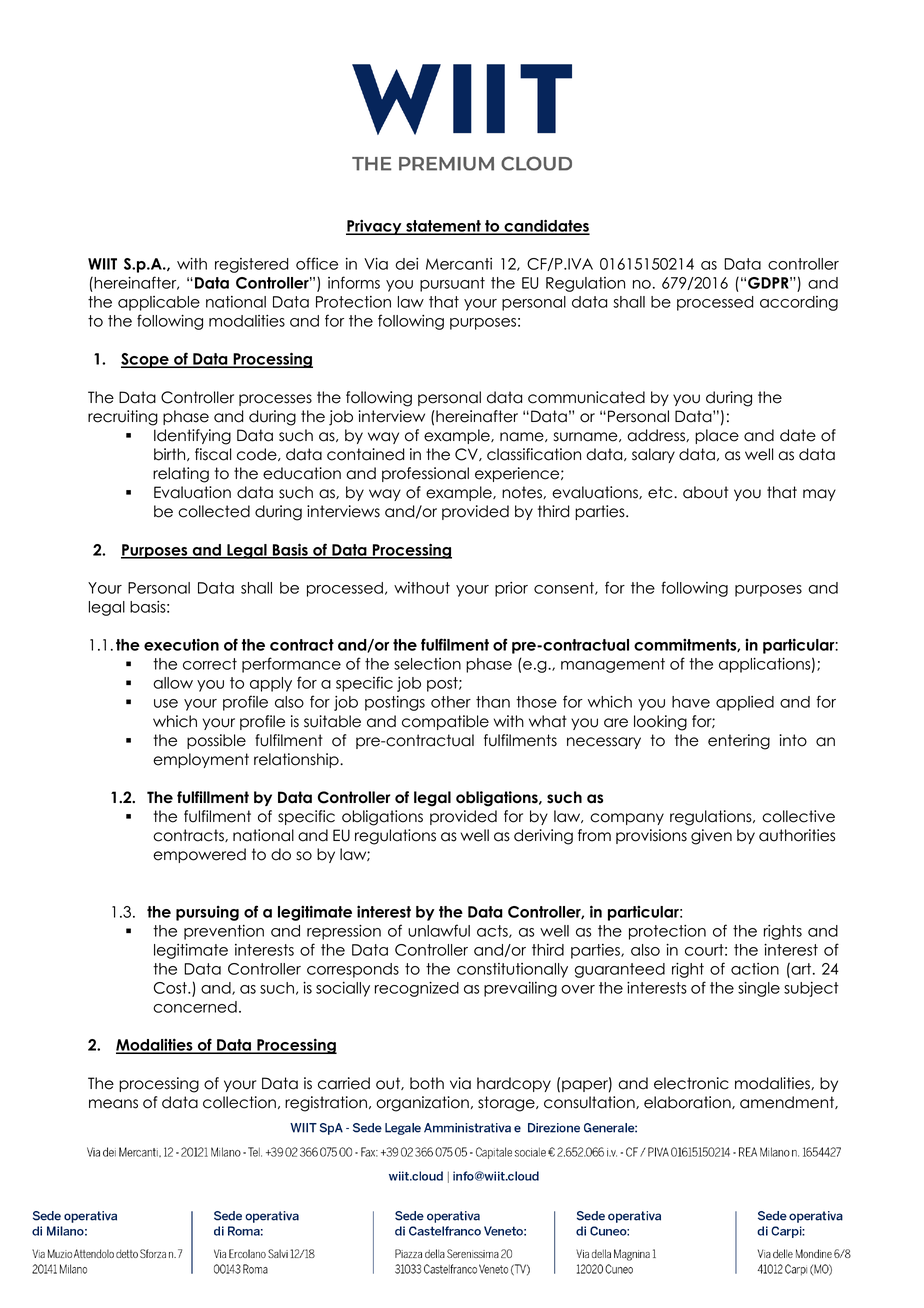 The width and height of the page is (924, 1308). I want to click on pursuing, so click(207, 913).
